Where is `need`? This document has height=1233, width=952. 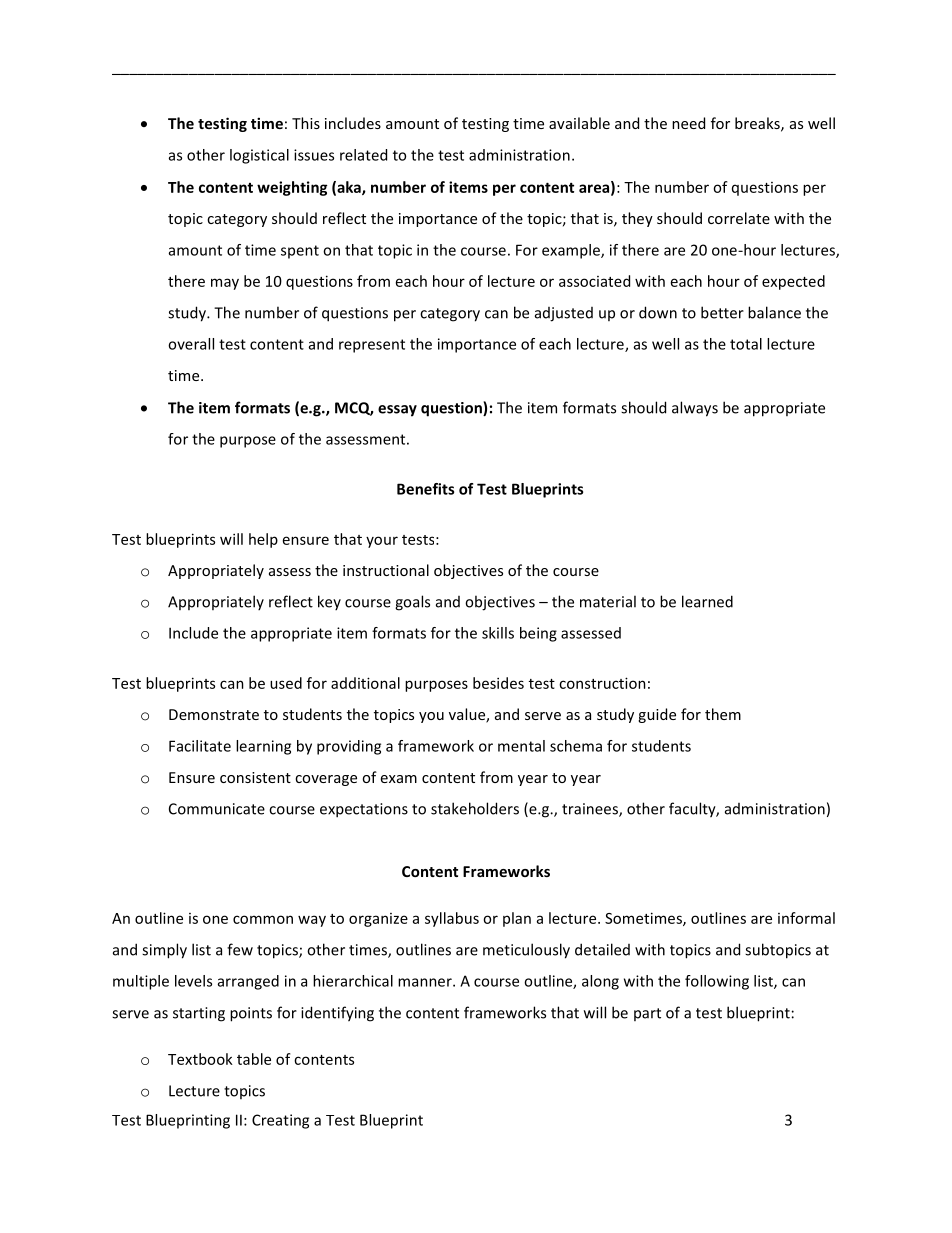 need is located at coordinates (688, 123).
